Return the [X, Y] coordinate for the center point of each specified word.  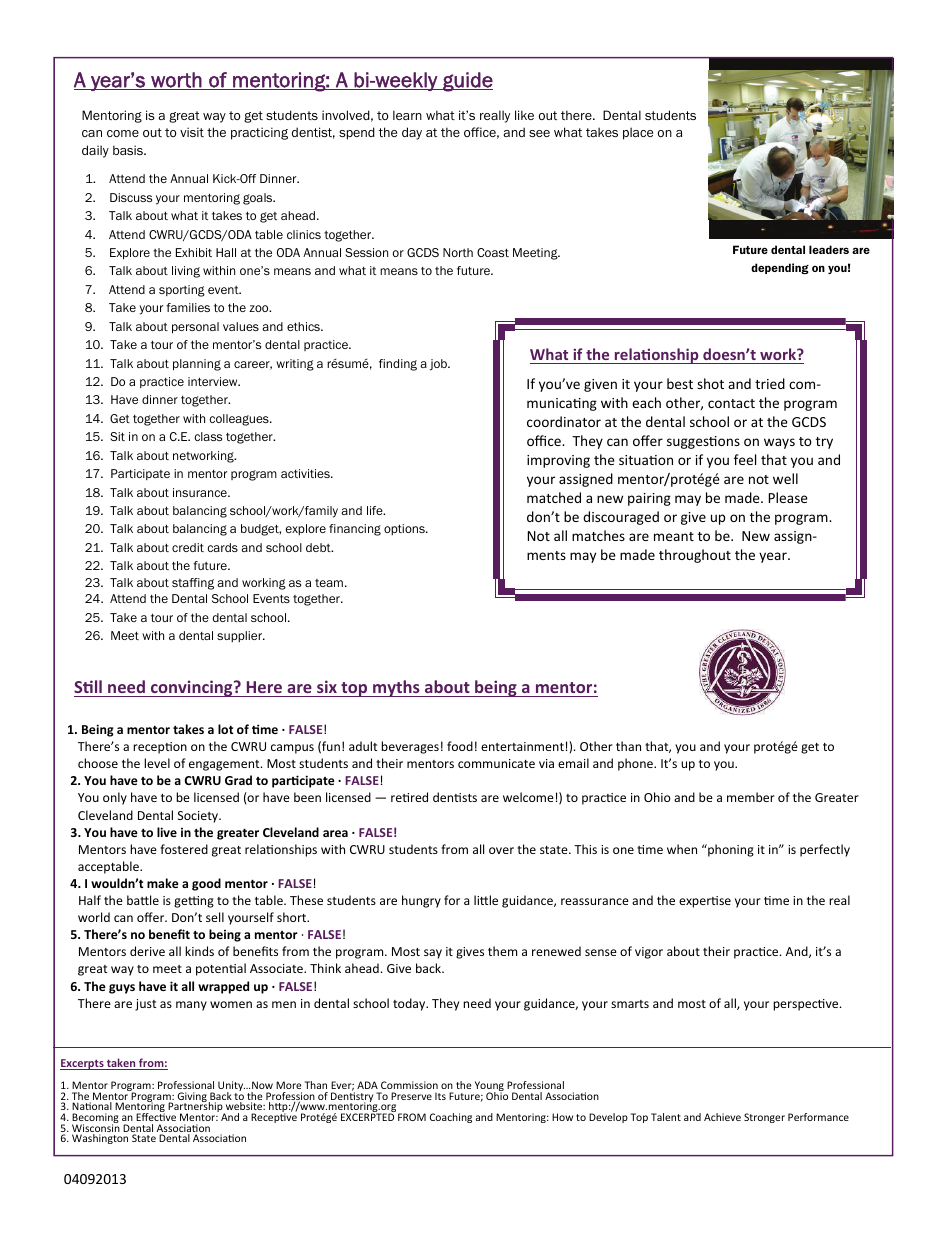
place [638, 133]
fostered [184, 849]
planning [197, 365]
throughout [695, 556]
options [405, 529]
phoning [730, 850]
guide [467, 82]
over [501, 850]
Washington [100, 1139]
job [439, 365]
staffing [193, 584]
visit [192, 132]
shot [710, 383]
